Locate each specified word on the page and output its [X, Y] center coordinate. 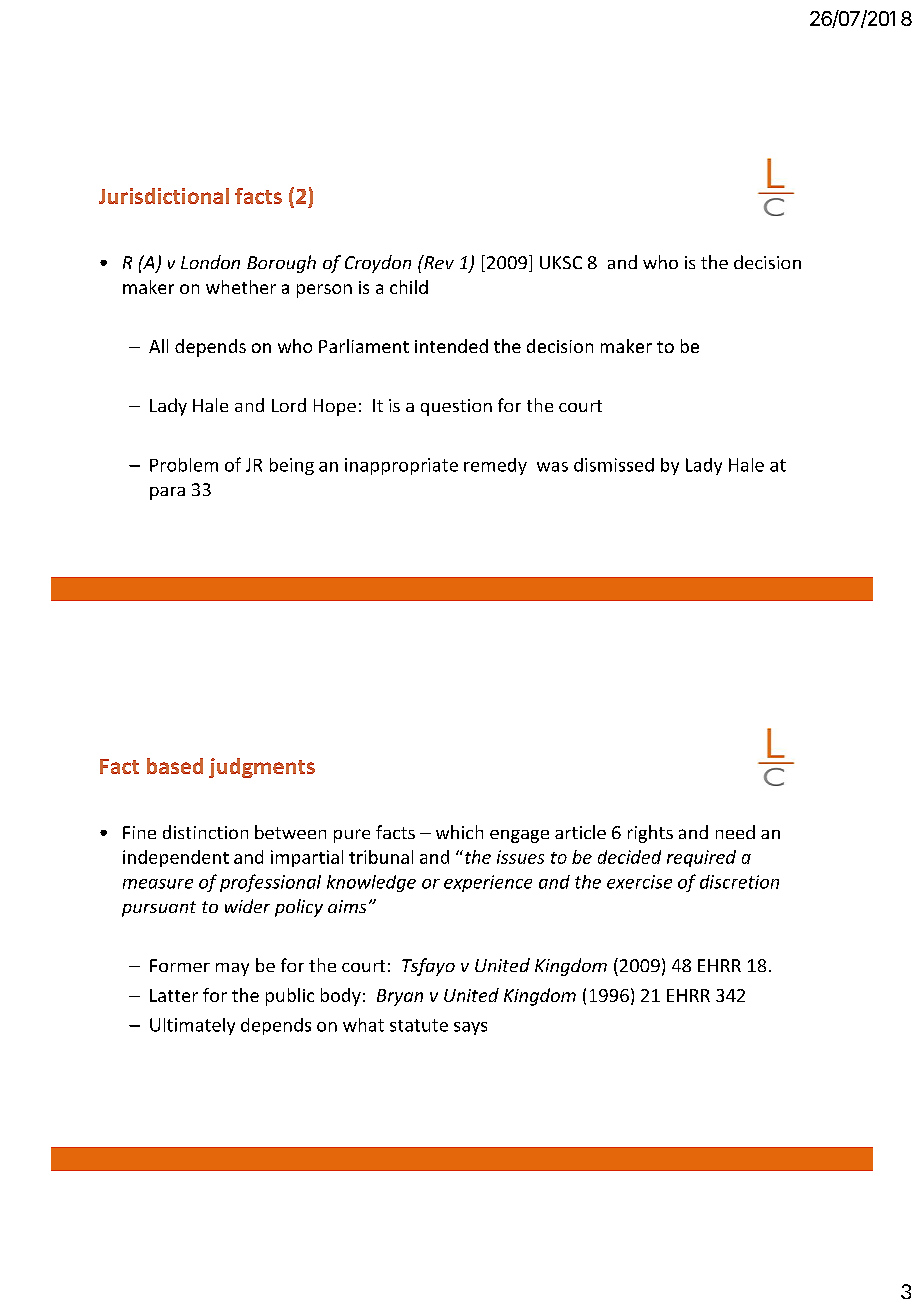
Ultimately [192, 1026]
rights [650, 834]
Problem [184, 465]
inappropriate [401, 466]
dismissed [614, 465]
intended [451, 346]
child [409, 287]
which [459, 832]
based [175, 766]
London [210, 262]
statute [419, 1025]
